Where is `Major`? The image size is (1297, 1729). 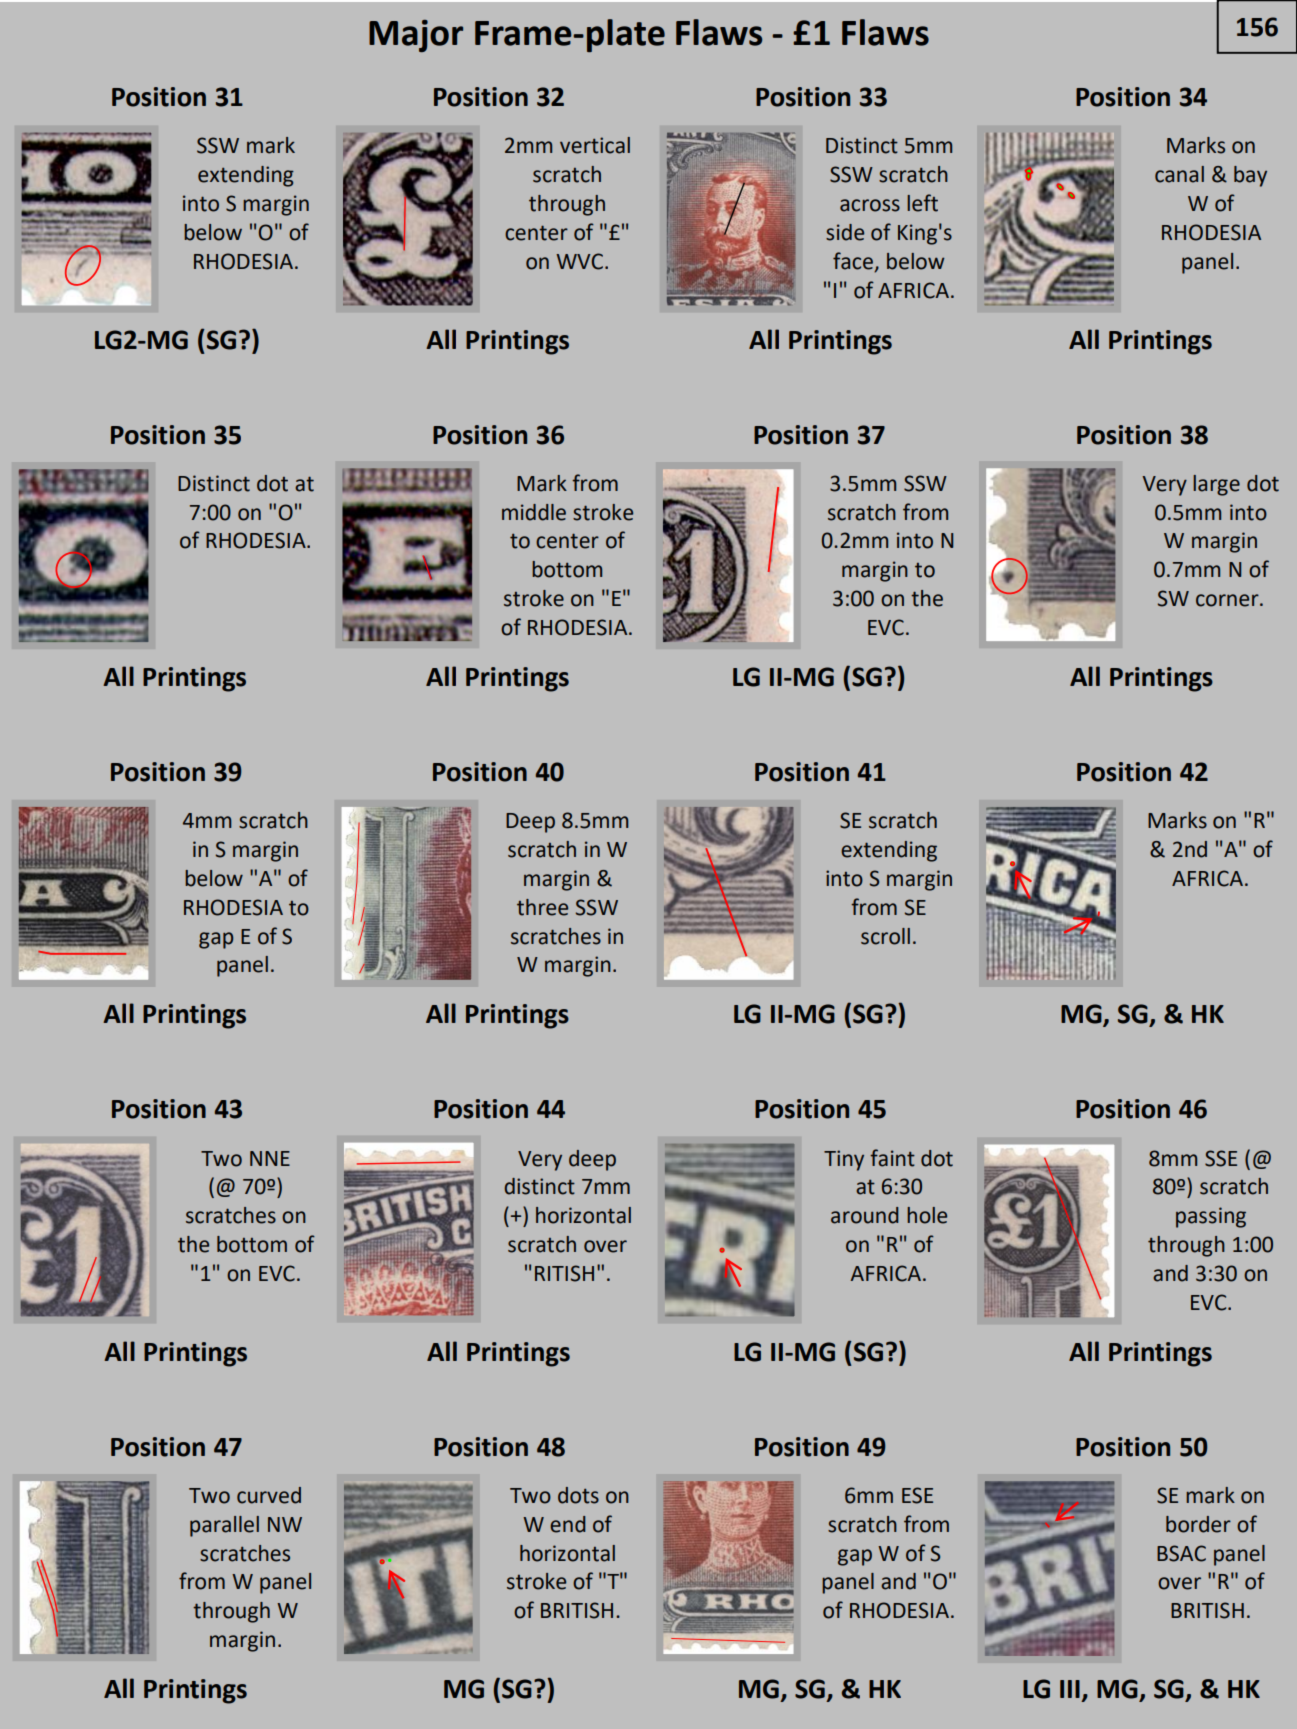
Major is located at coordinates (416, 36).
